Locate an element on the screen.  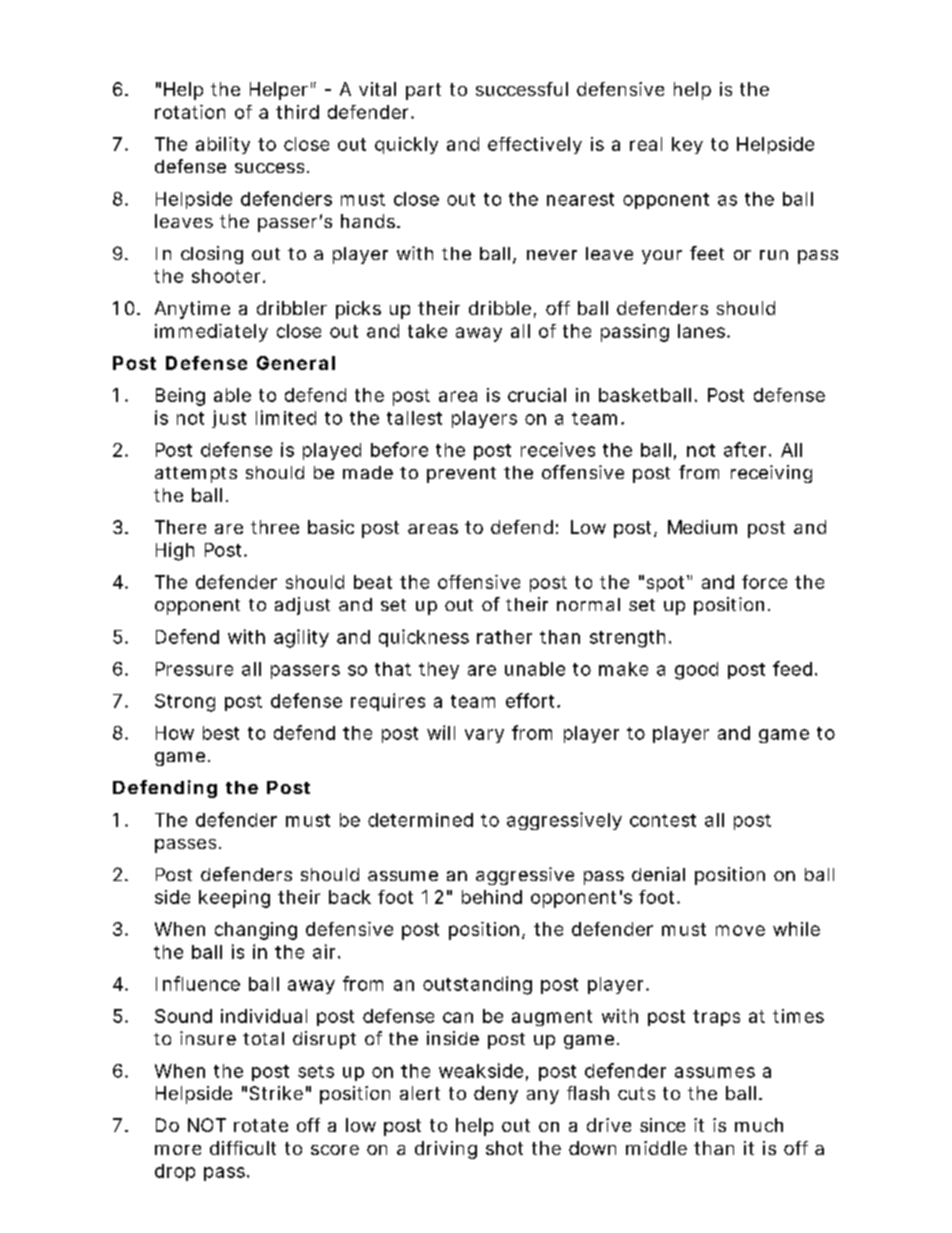
shot is located at coordinates (504, 1148).
